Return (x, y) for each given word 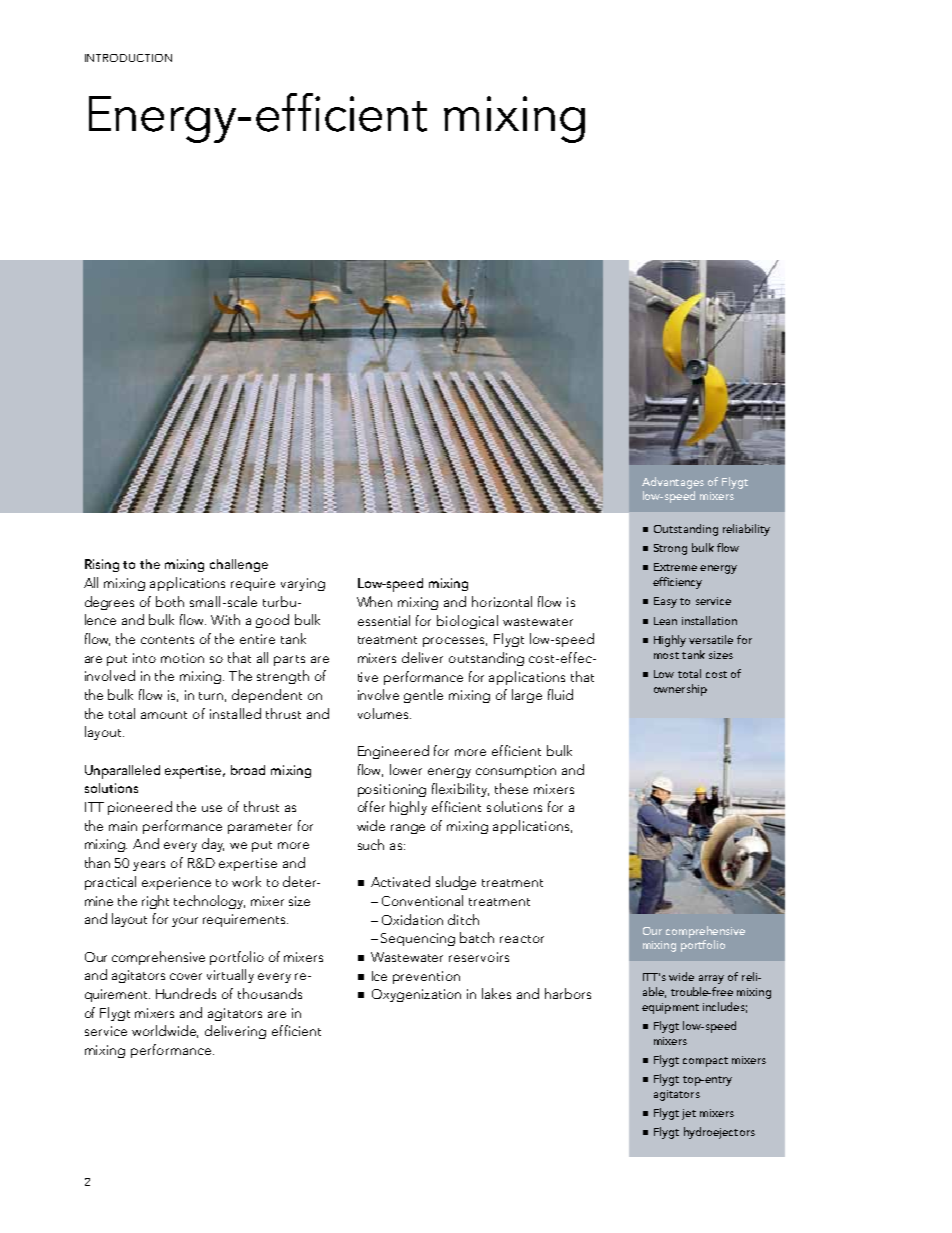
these (511, 788)
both (170, 601)
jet (689, 1114)
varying (303, 584)
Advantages (673, 483)
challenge (239, 565)
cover (186, 976)
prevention (426, 977)
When (374, 601)
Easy (665, 602)
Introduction (128, 58)
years (149, 866)
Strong (670, 549)
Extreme (675, 567)
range (408, 829)
